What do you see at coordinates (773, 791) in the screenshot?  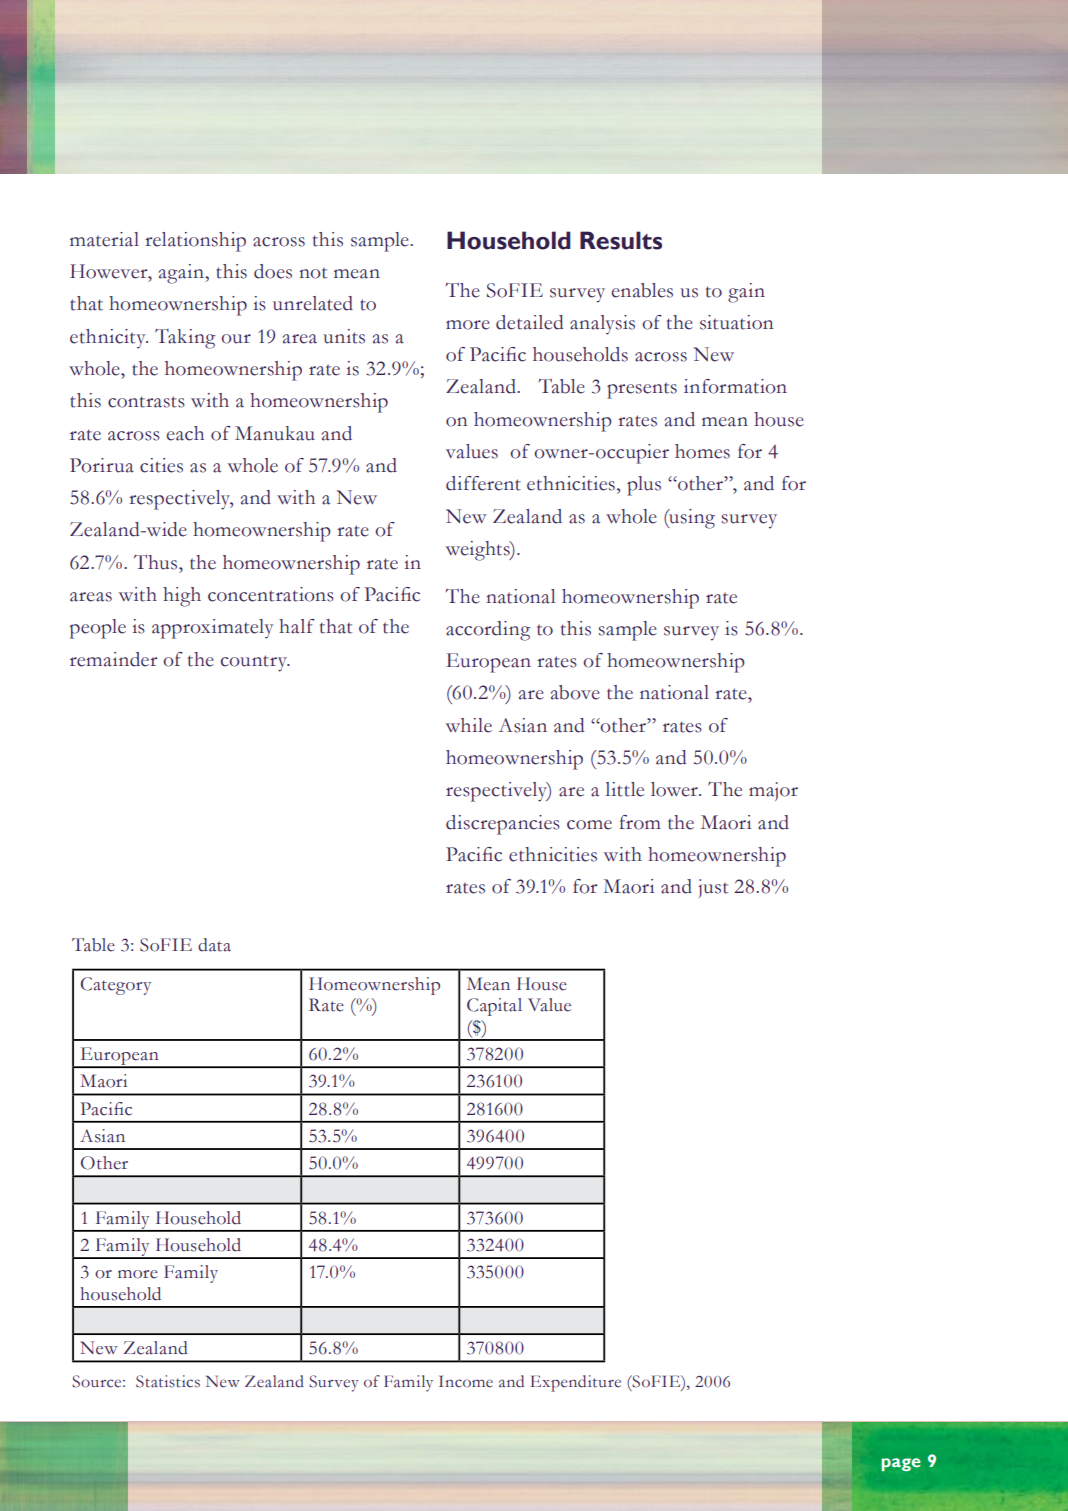 I see `major` at bounding box center [773, 791].
